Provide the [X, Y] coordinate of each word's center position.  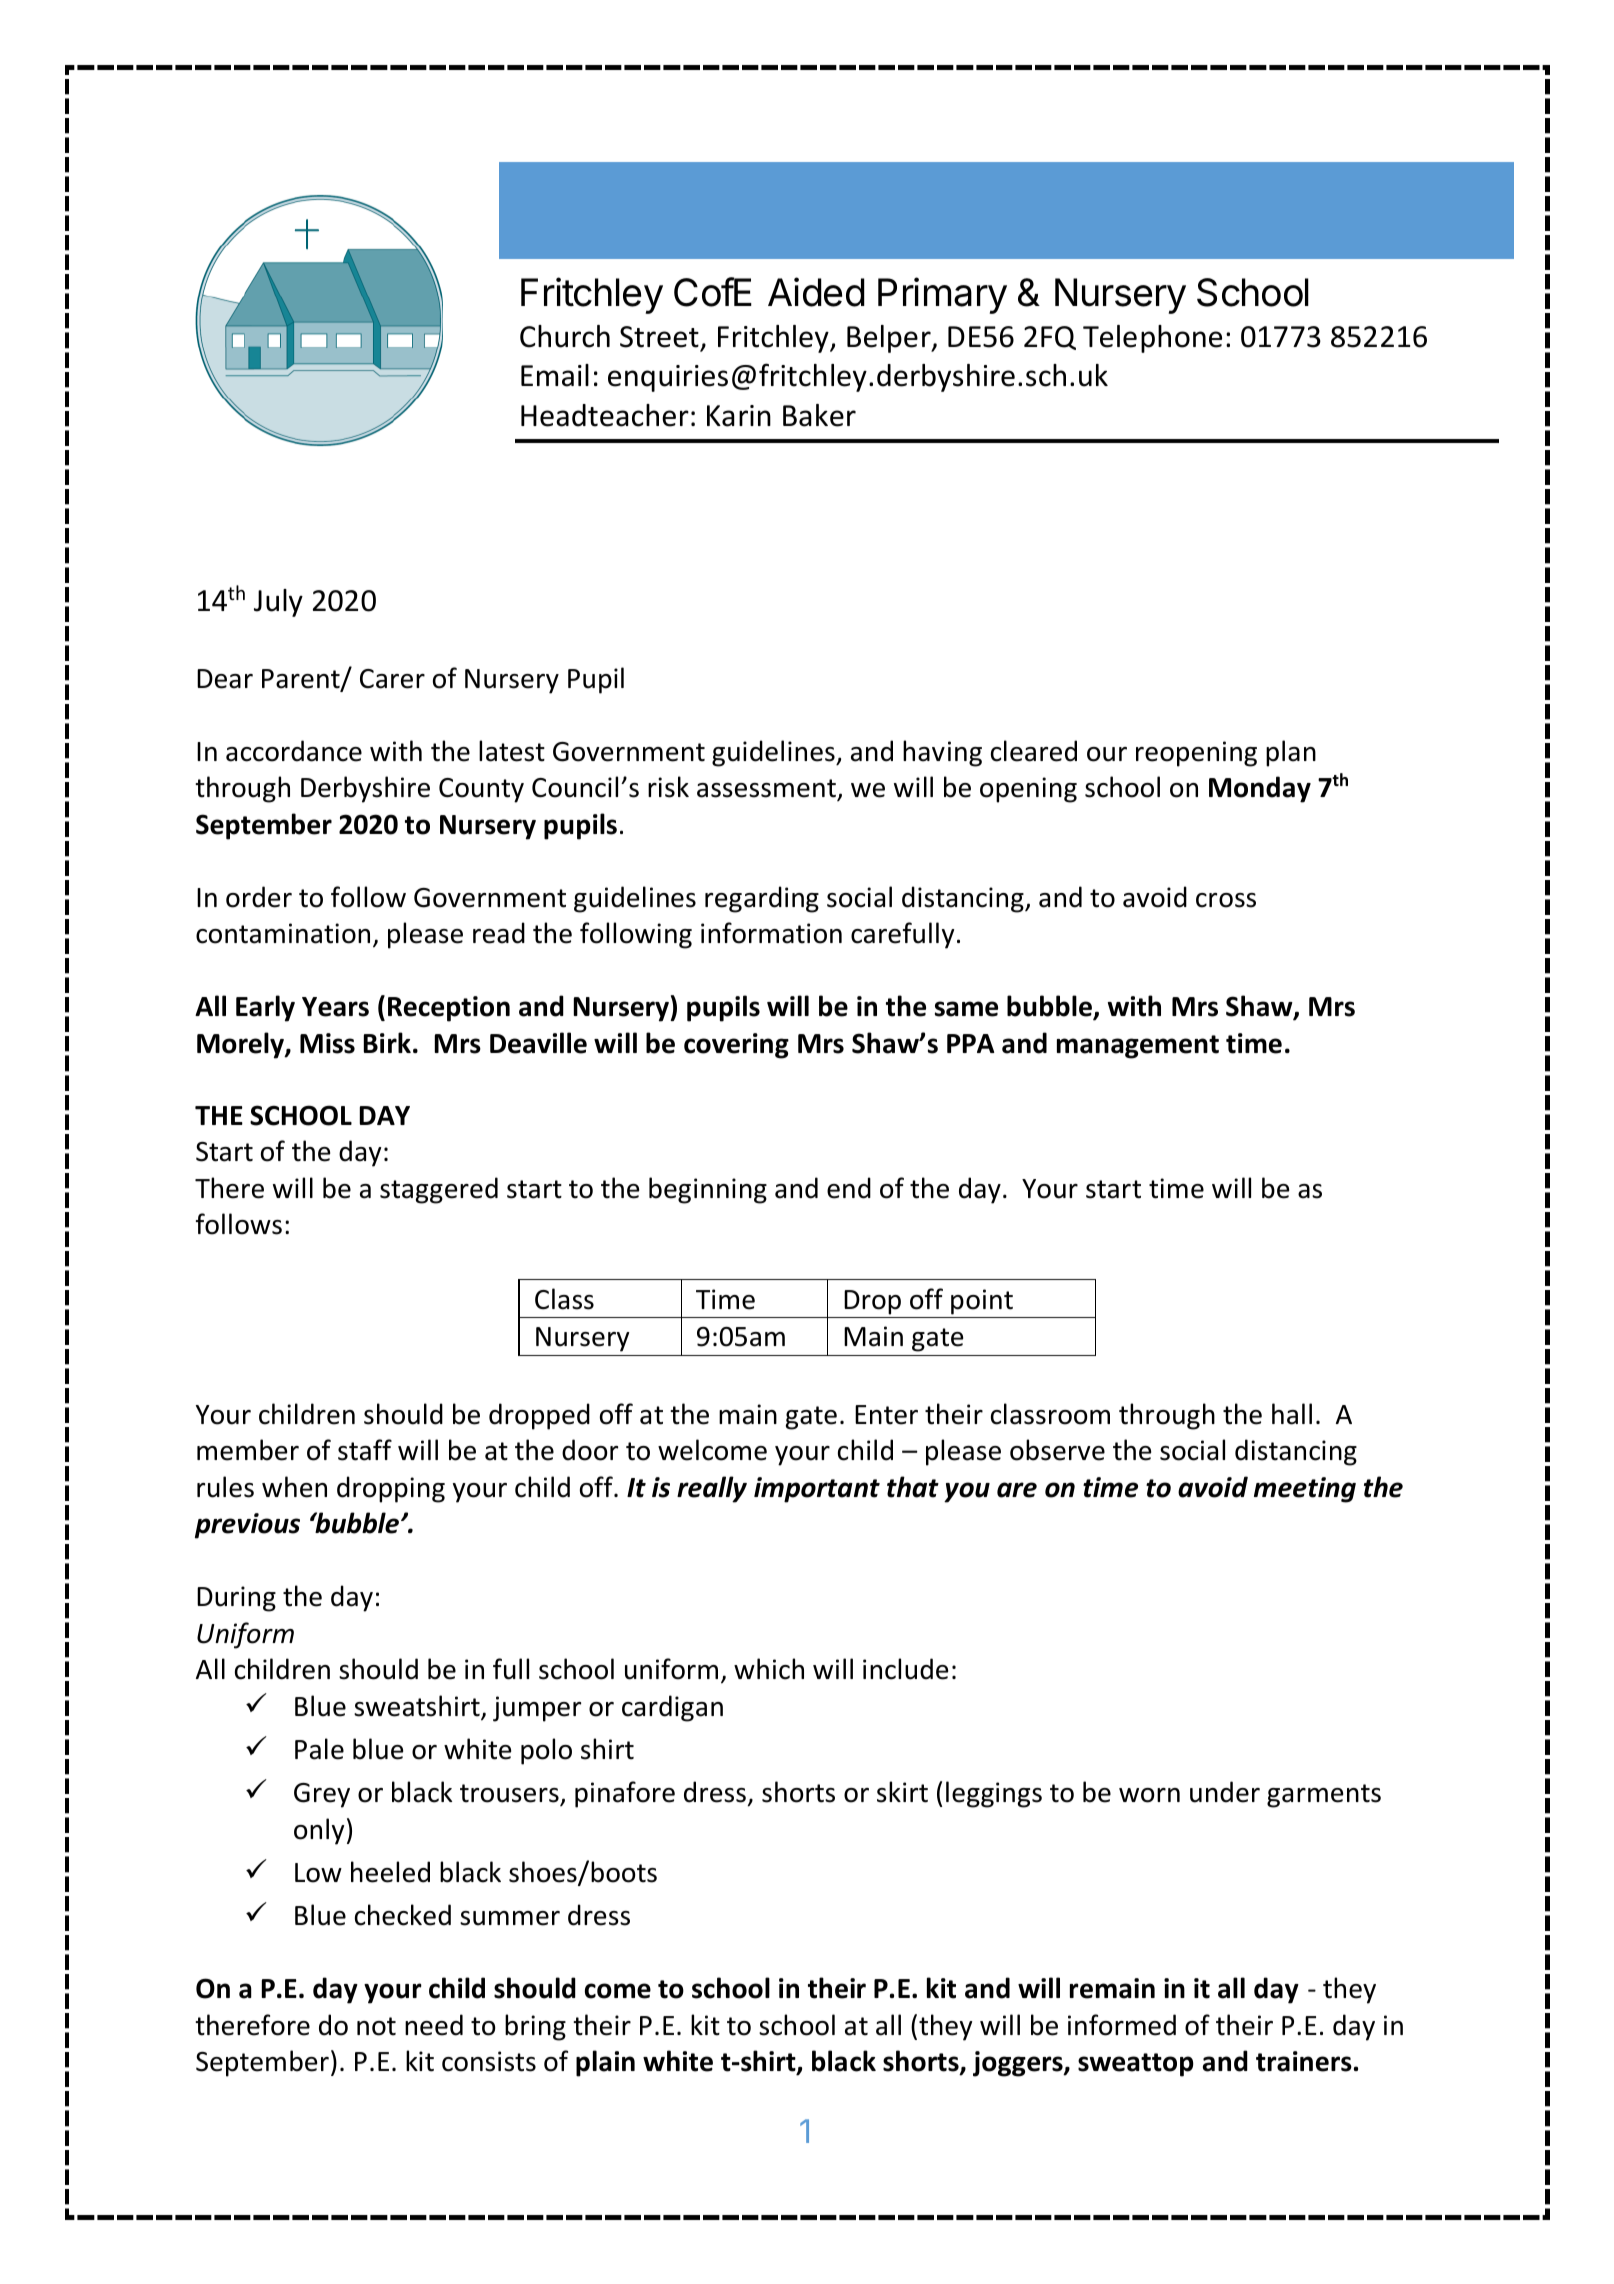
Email [555, 375]
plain [605, 2063]
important [817, 1490]
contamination [283, 933]
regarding [762, 899]
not [376, 2026]
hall [1292, 1414]
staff [365, 1450]
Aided [816, 292]
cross [1226, 900]
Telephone [1152, 339]
